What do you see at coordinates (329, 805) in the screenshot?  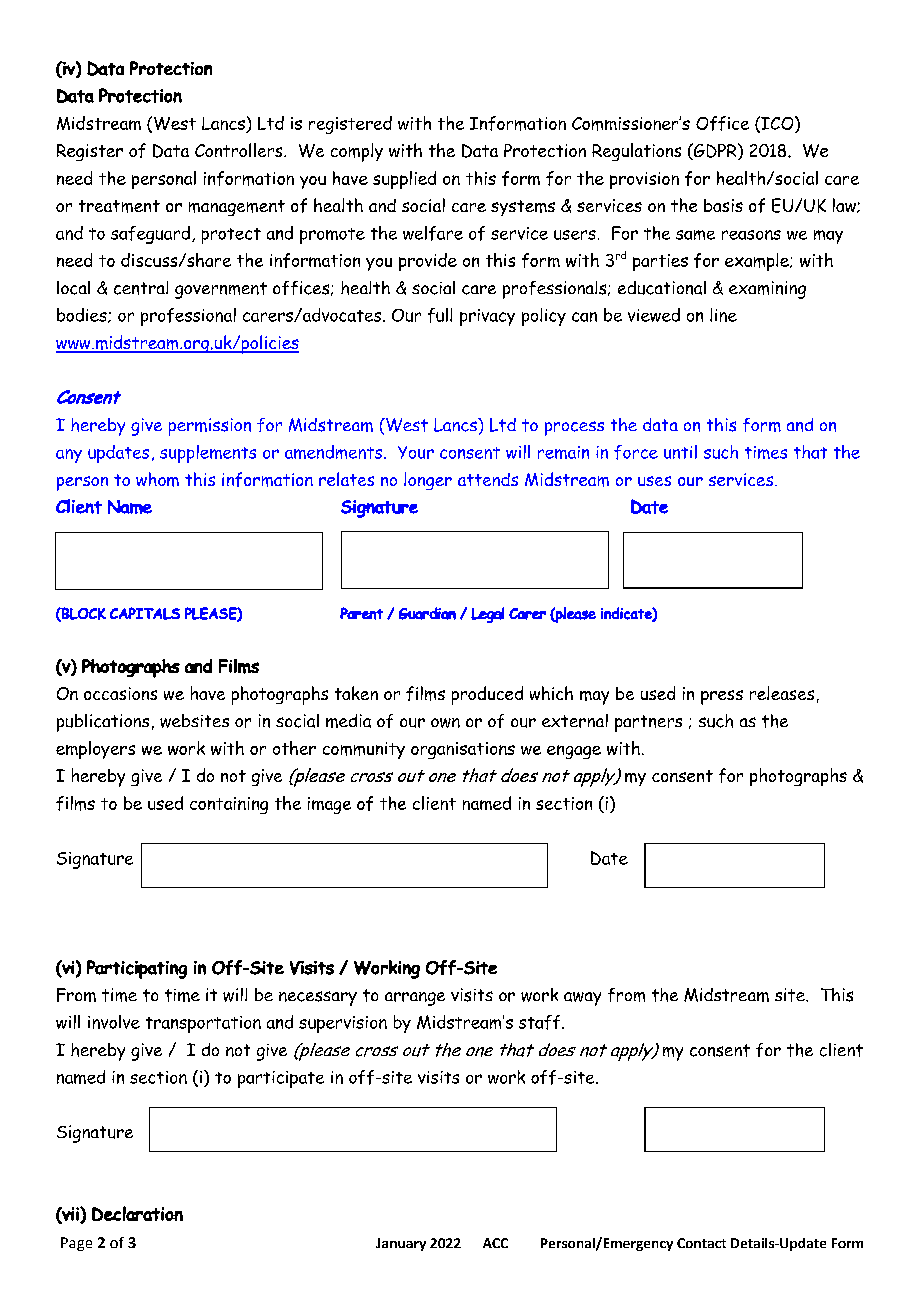 I see `image` at bounding box center [329, 805].
